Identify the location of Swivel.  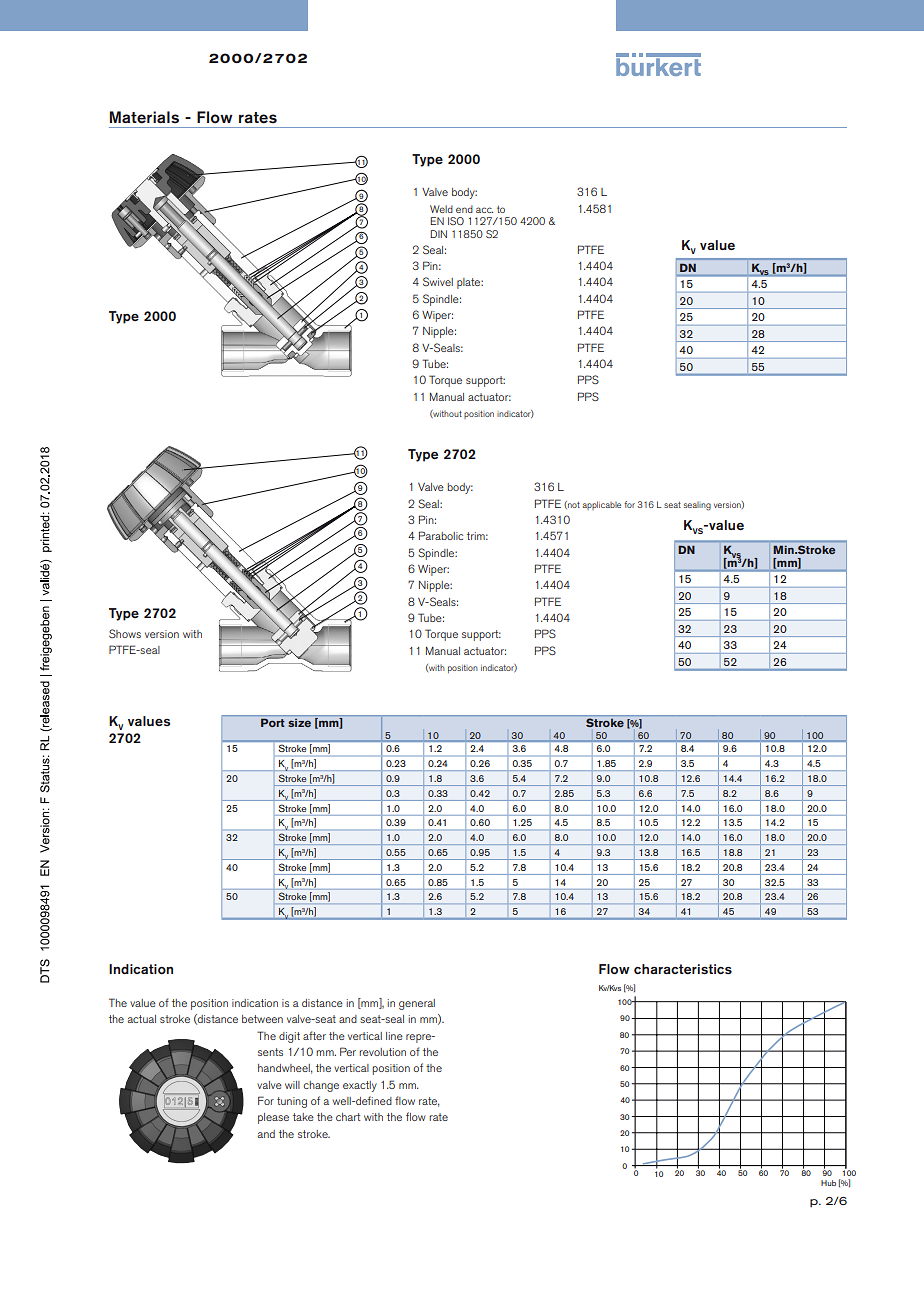
(438, 281).
